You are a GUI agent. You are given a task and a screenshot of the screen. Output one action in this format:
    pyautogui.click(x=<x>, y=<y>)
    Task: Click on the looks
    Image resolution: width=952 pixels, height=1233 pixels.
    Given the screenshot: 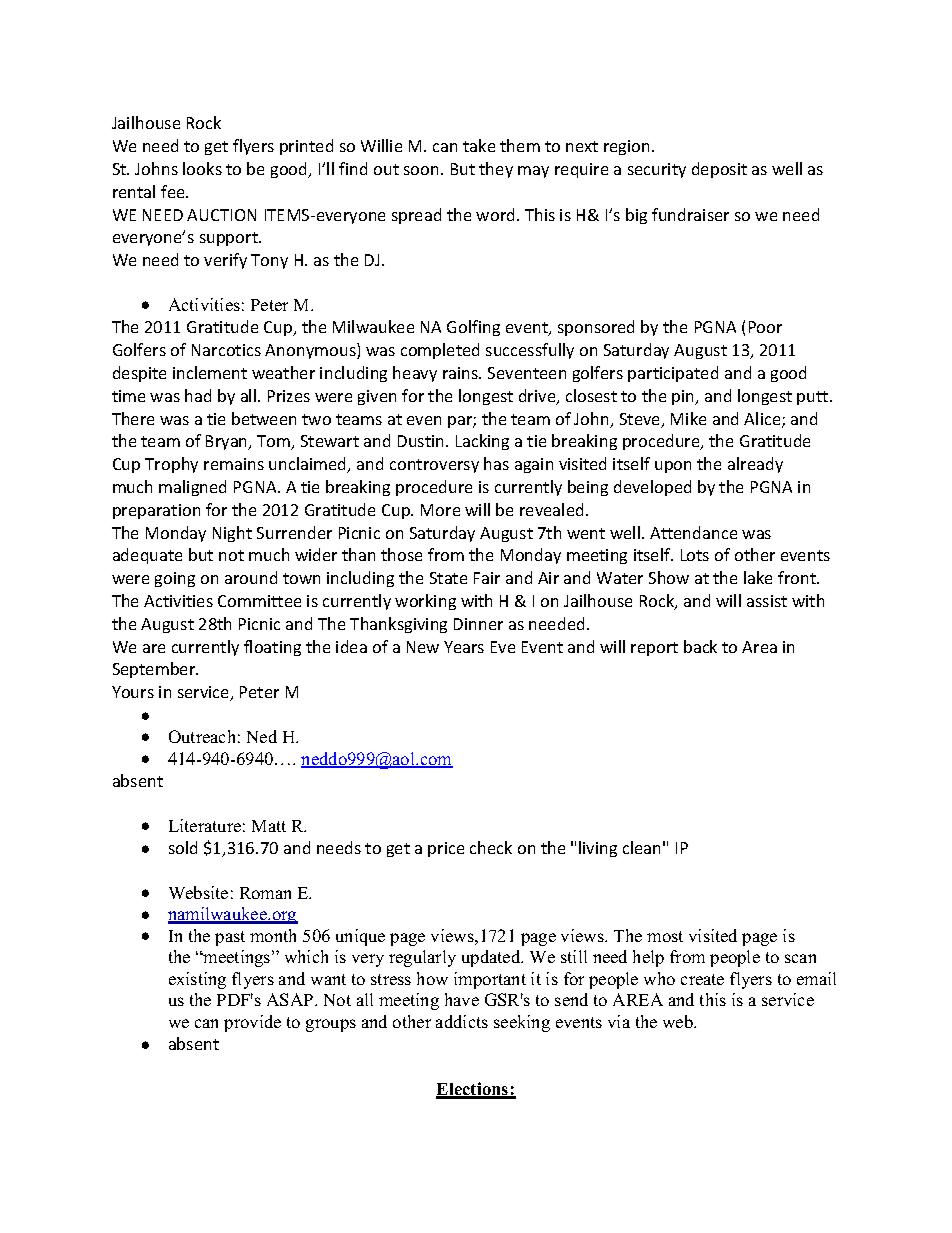 What is the action you would take?
    pyautogui.click(x=202, y=168)
